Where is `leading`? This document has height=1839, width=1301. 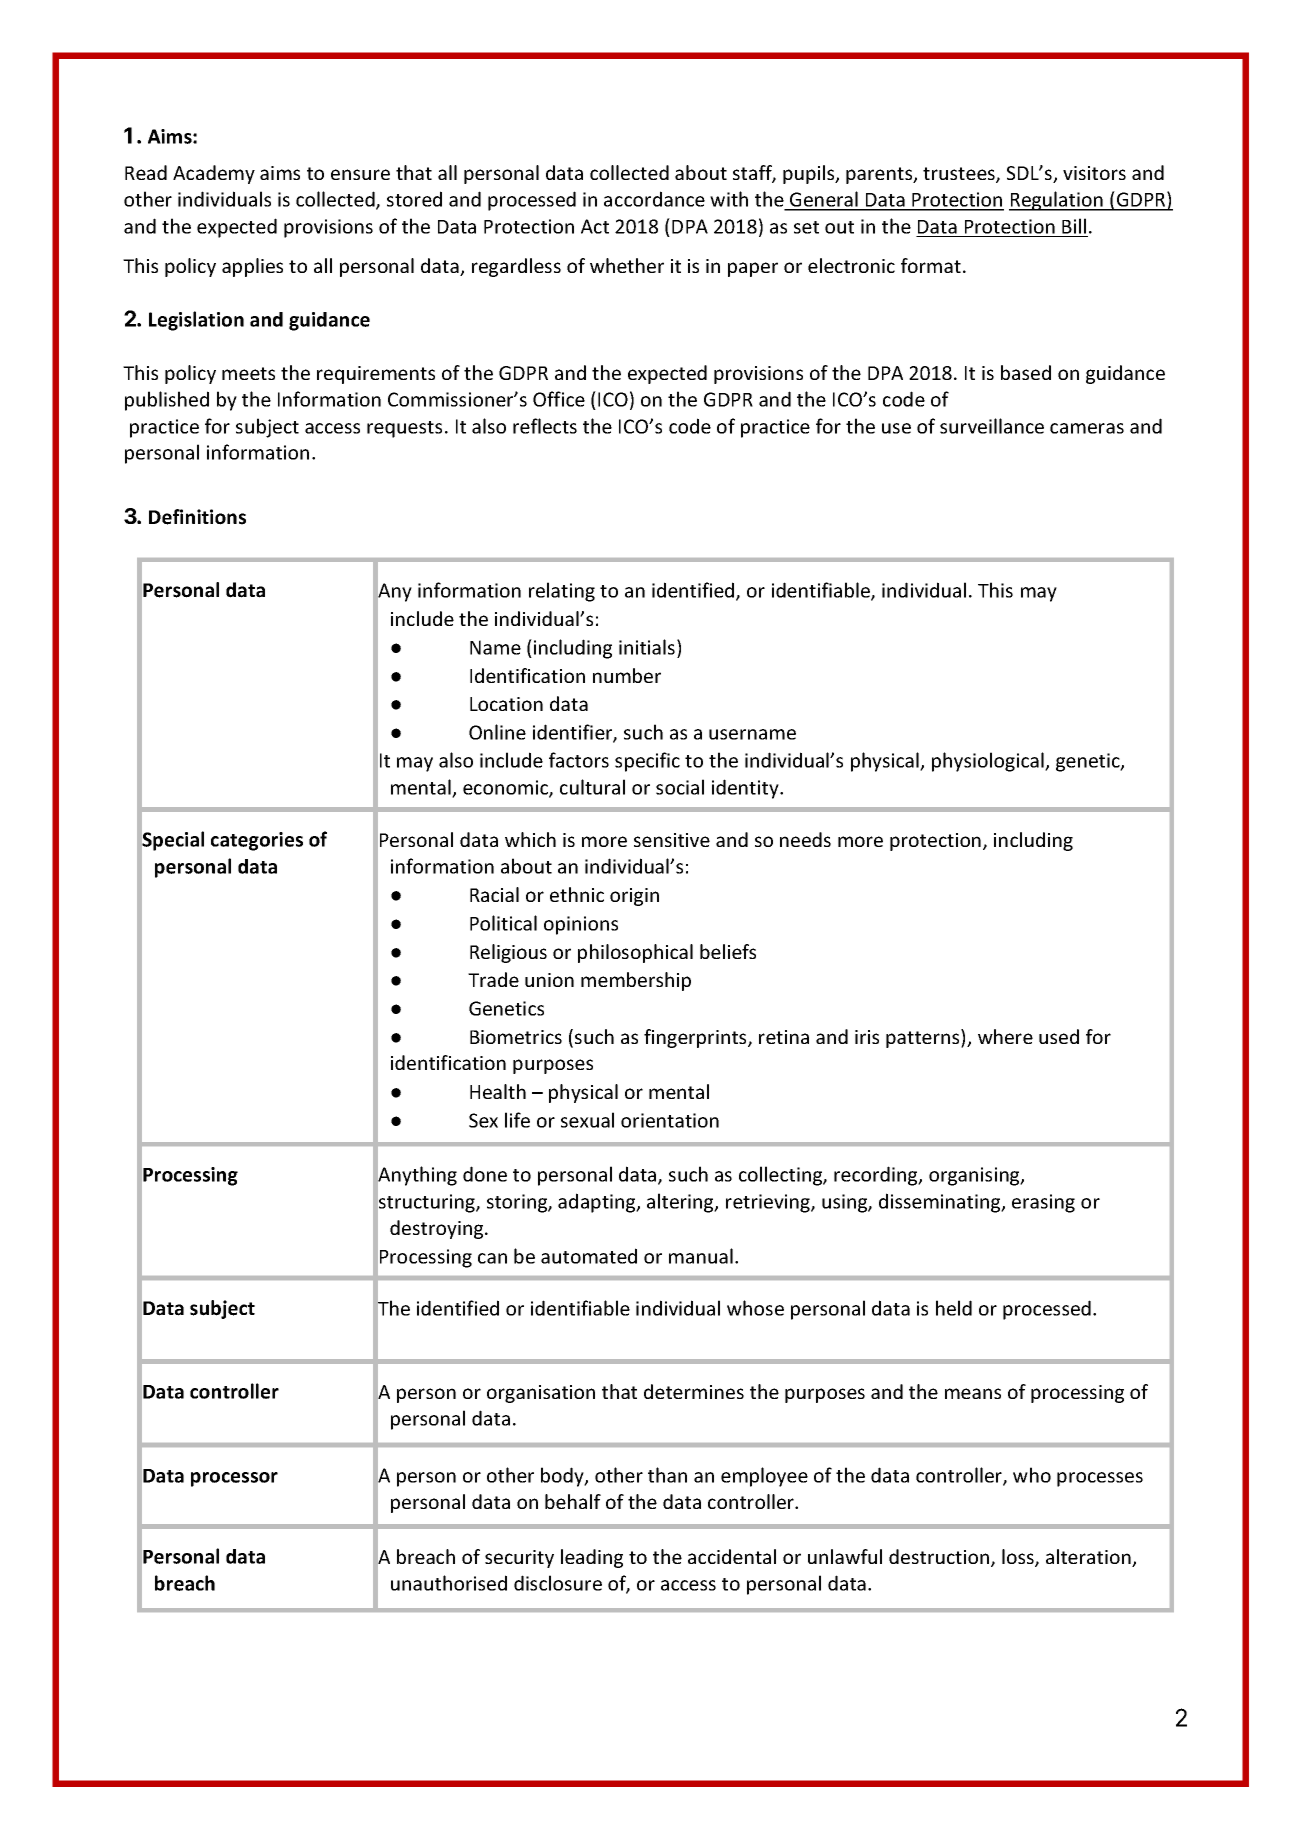 leading is located at coordinates (592, 1558).
